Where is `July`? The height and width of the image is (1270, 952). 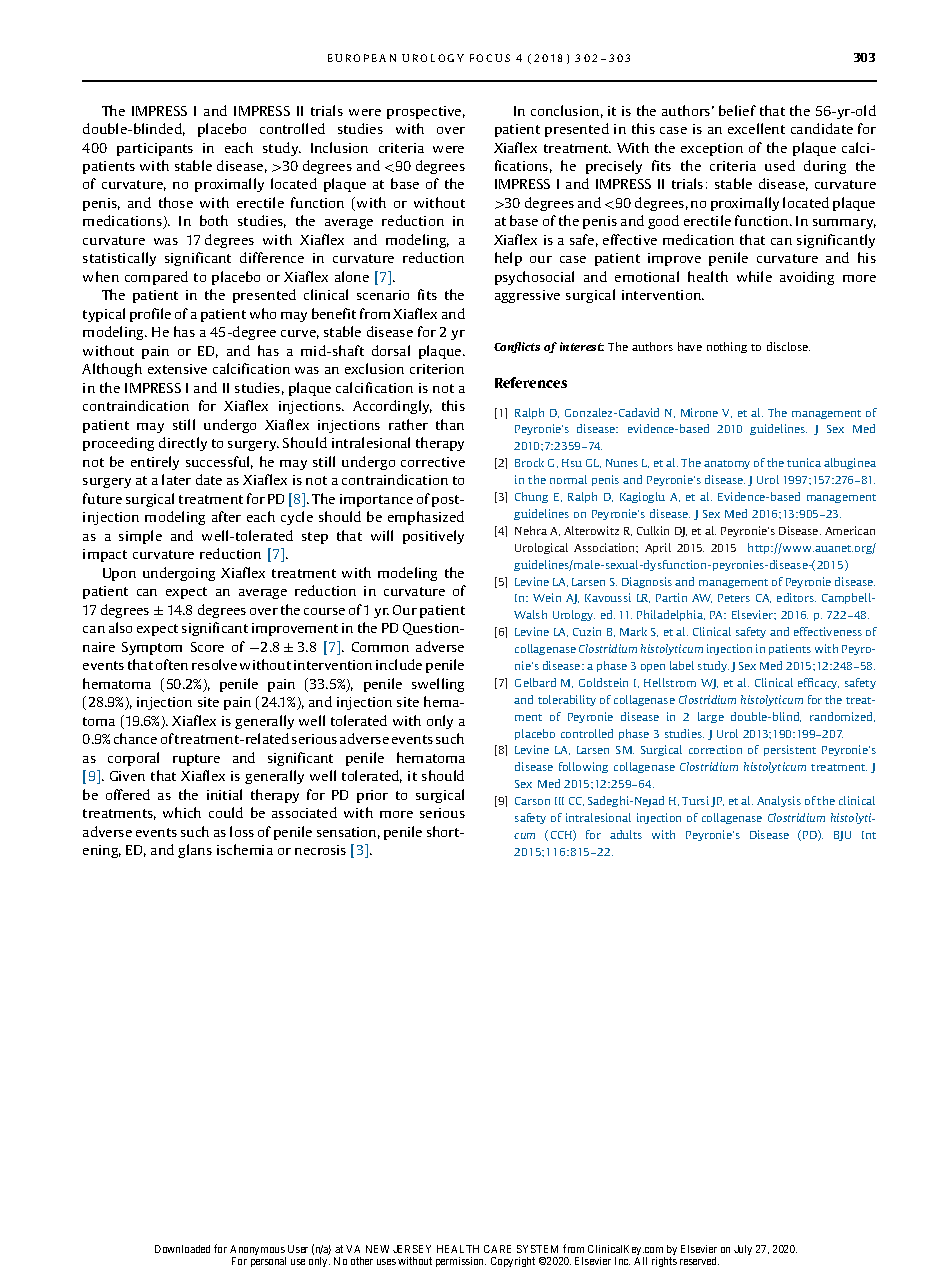 July is located at coordinates (743, 1250).
